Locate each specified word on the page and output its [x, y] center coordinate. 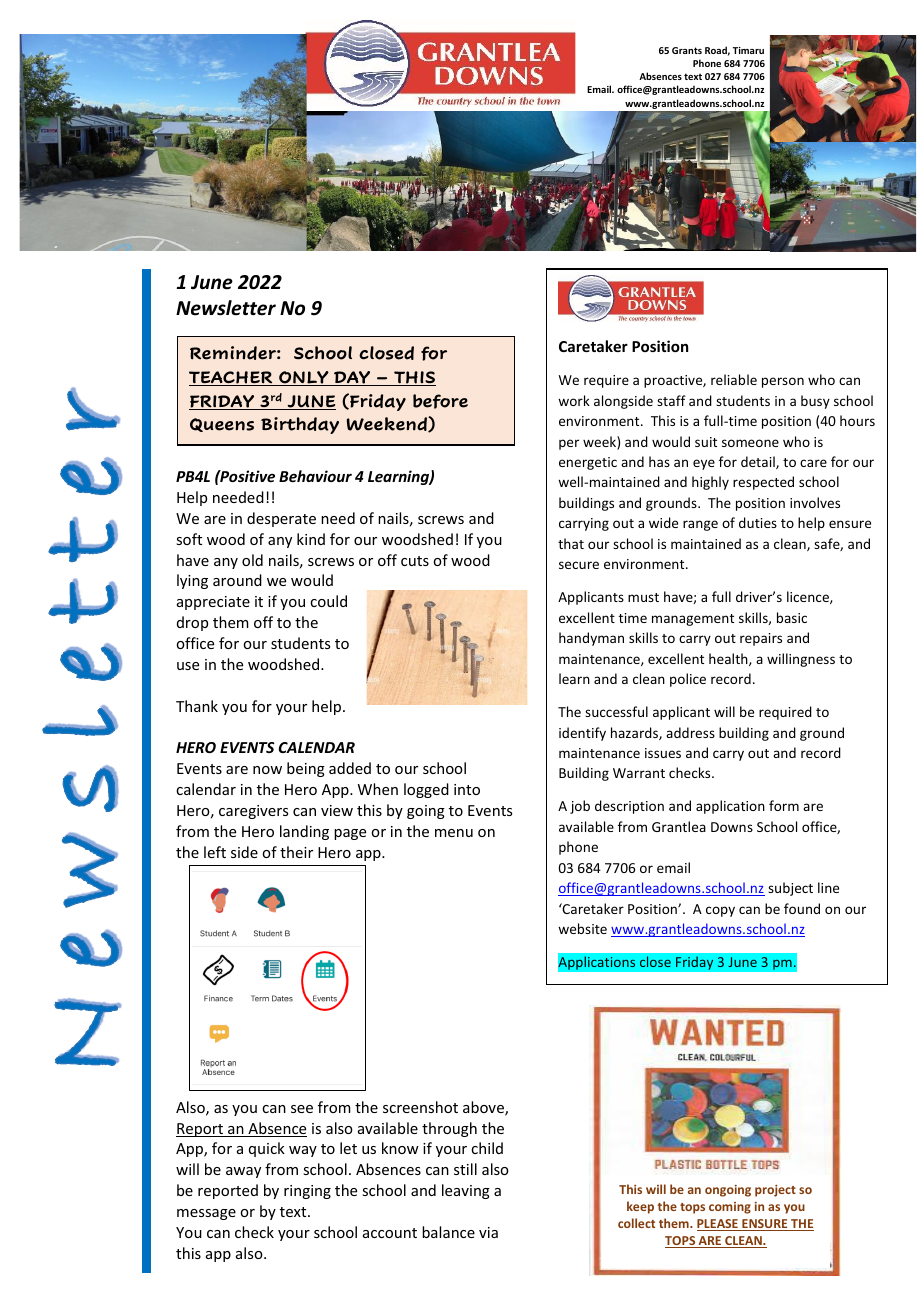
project [775, 1191]
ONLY [304, 378]
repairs [761, 639]
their [296, 852]
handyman [591, 639]
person [783, 382]
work [574, 400]
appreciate [213, 603]
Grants [687, 50]
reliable [734, 379]
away [243, 1172]
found [802, 908]
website [582, 928]
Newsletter [226, 308]
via [488, 1232]
